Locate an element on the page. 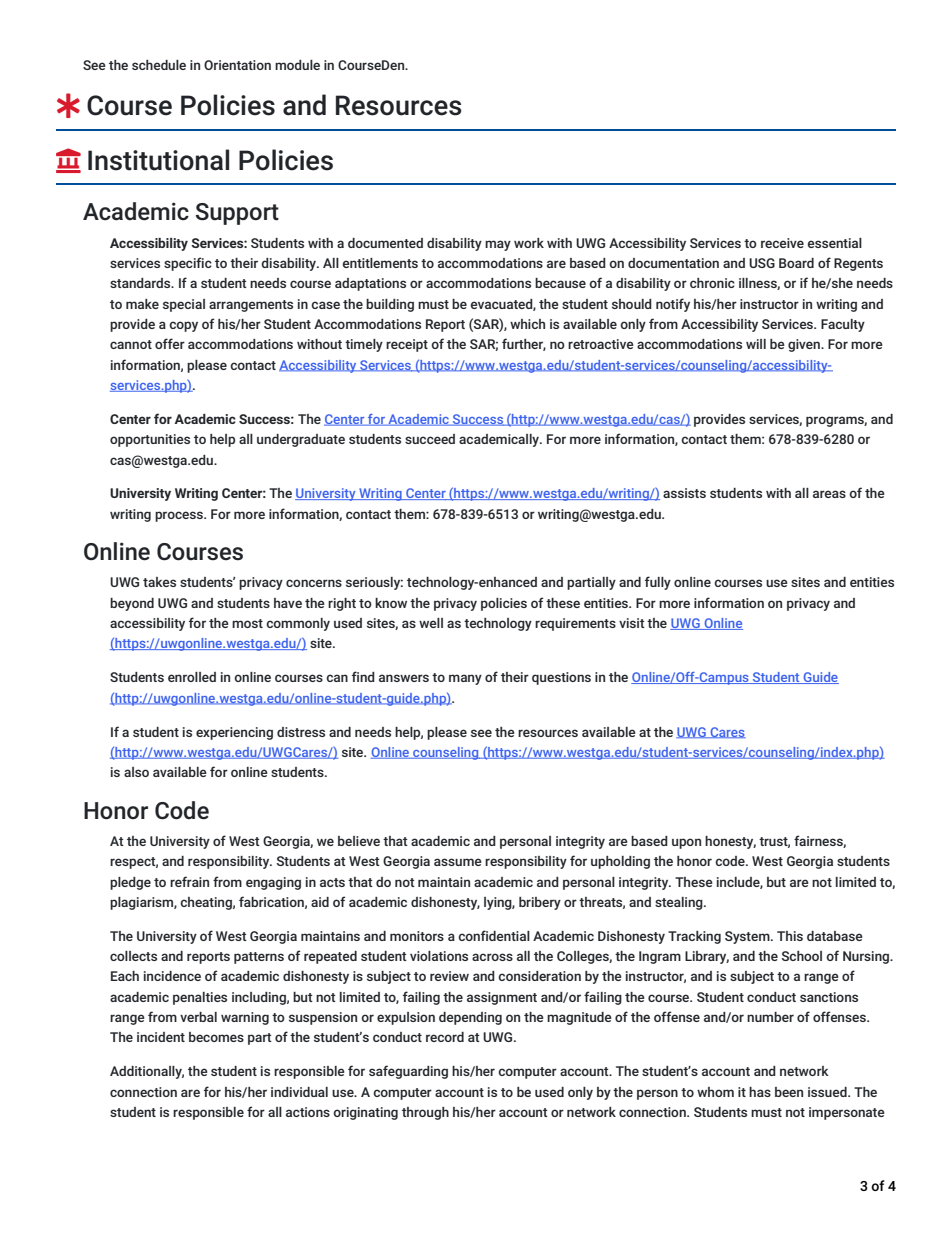  becomes is located at coordinates (216, 1037).
